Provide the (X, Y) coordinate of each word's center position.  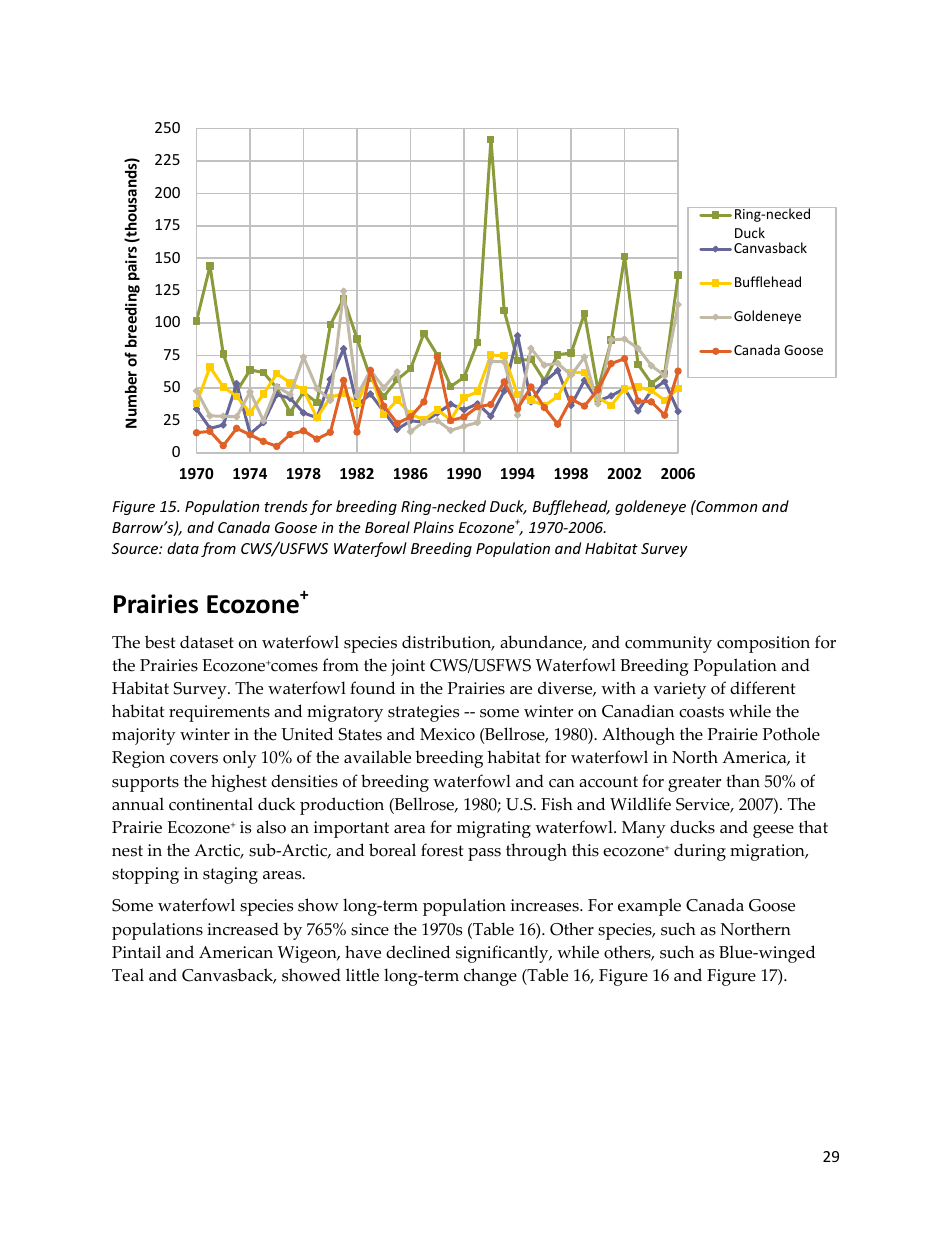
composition (763, 644)
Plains (433, 527)
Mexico (447, 734)
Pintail (136, 951)
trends (286, 506)
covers (194, 759)
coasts (701, 712)
